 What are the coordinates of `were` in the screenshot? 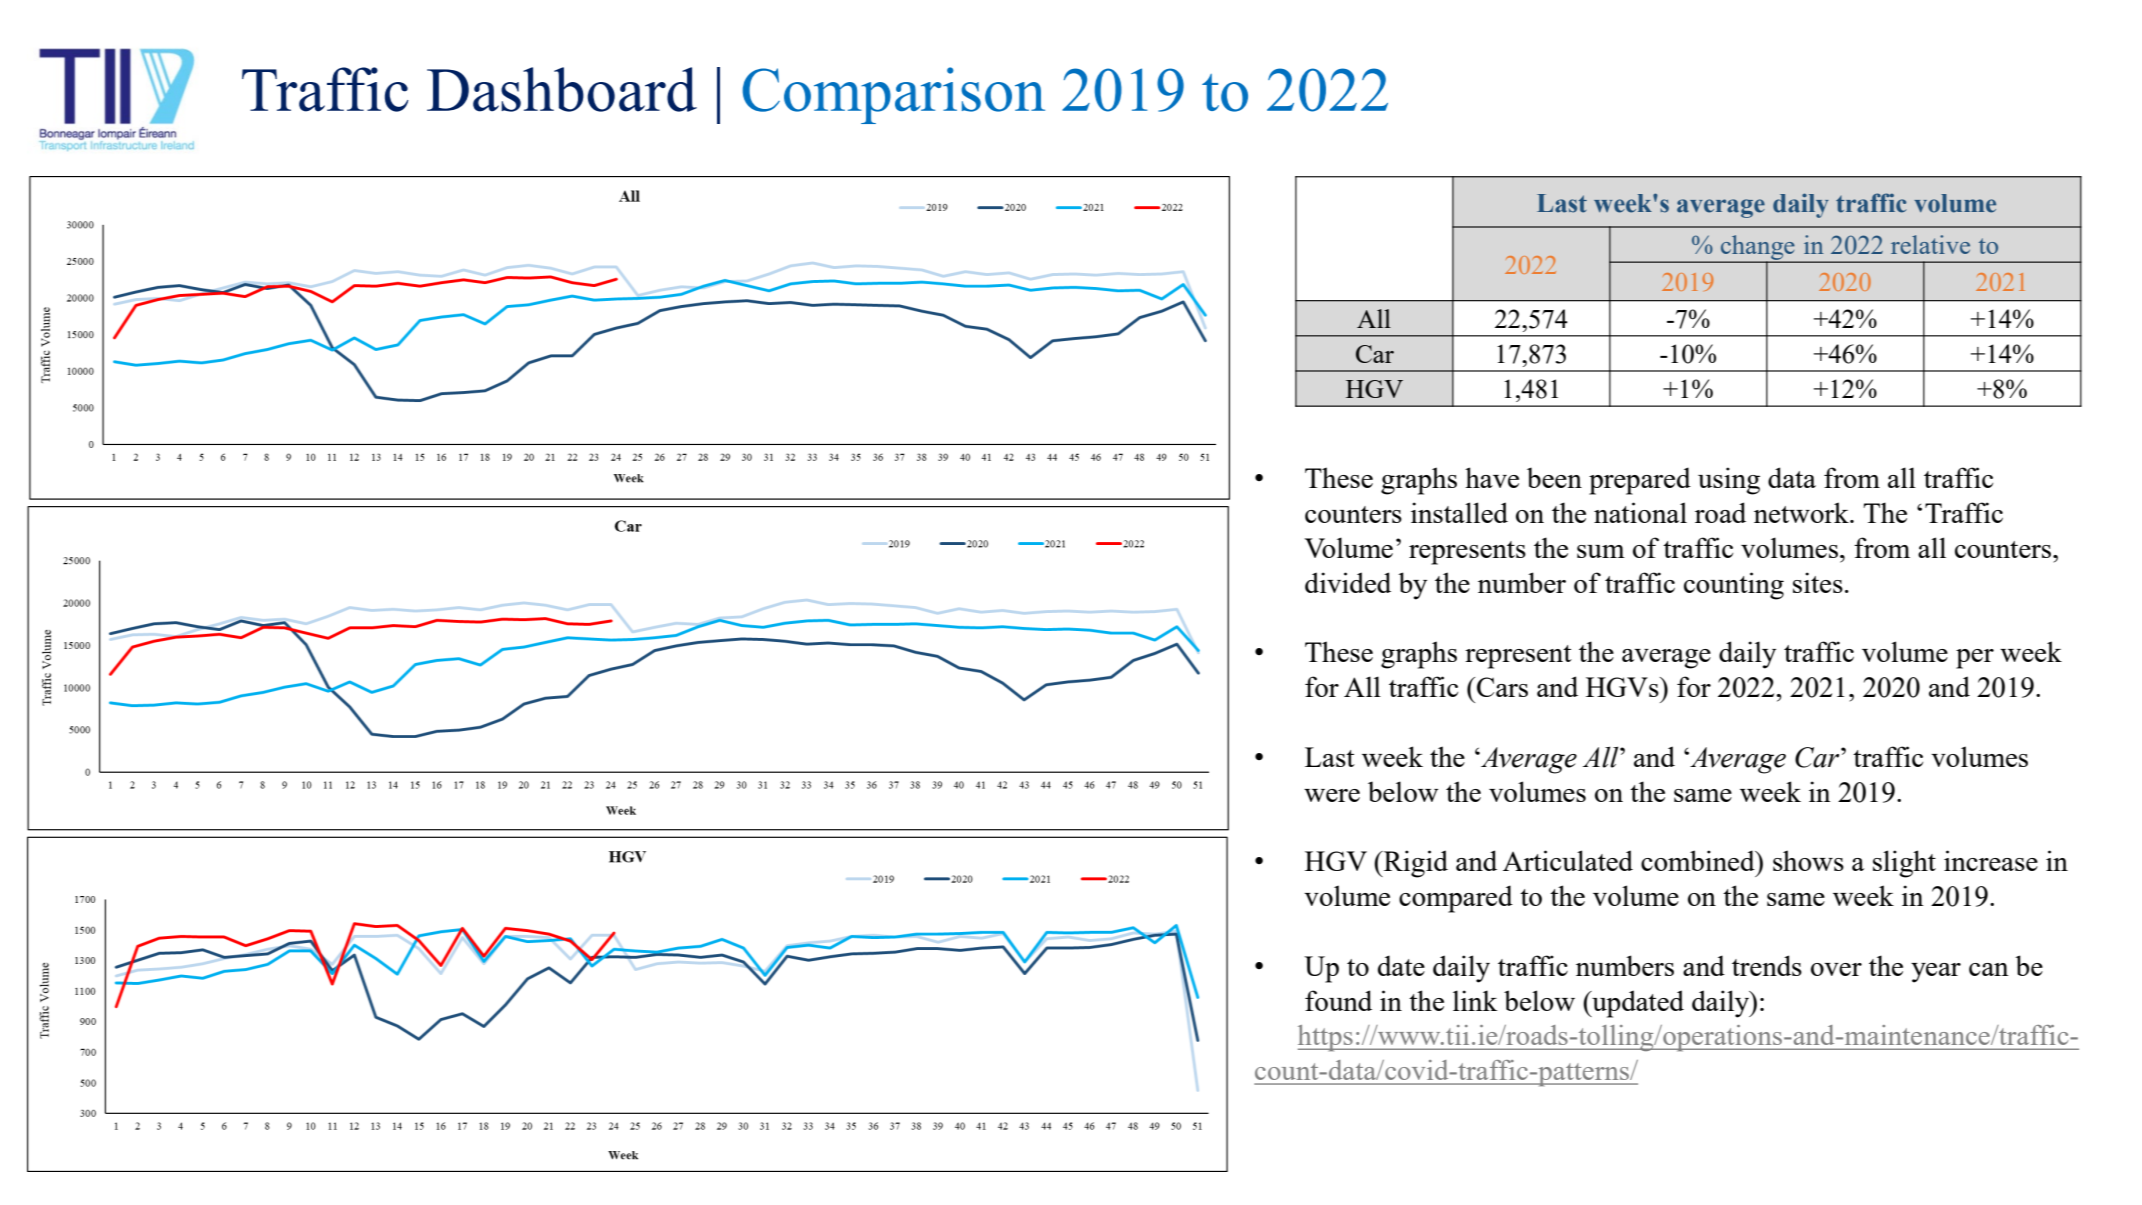 It's located at (1332, 795).
